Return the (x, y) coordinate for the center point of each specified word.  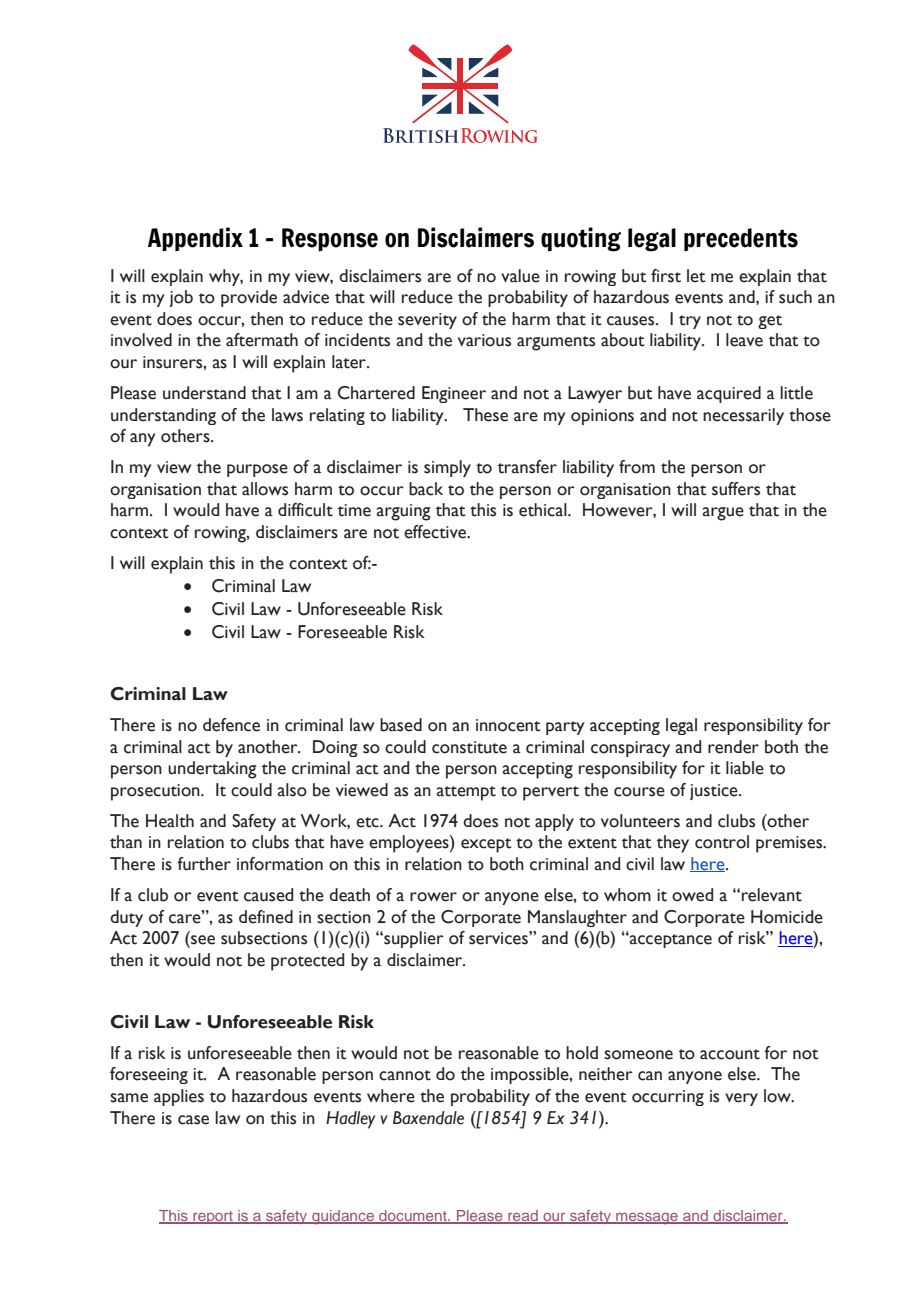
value (520, 276)
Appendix (195, 239)
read (523, 1217)
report (213, 1217)
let (696, 276)
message (647, 1219)
